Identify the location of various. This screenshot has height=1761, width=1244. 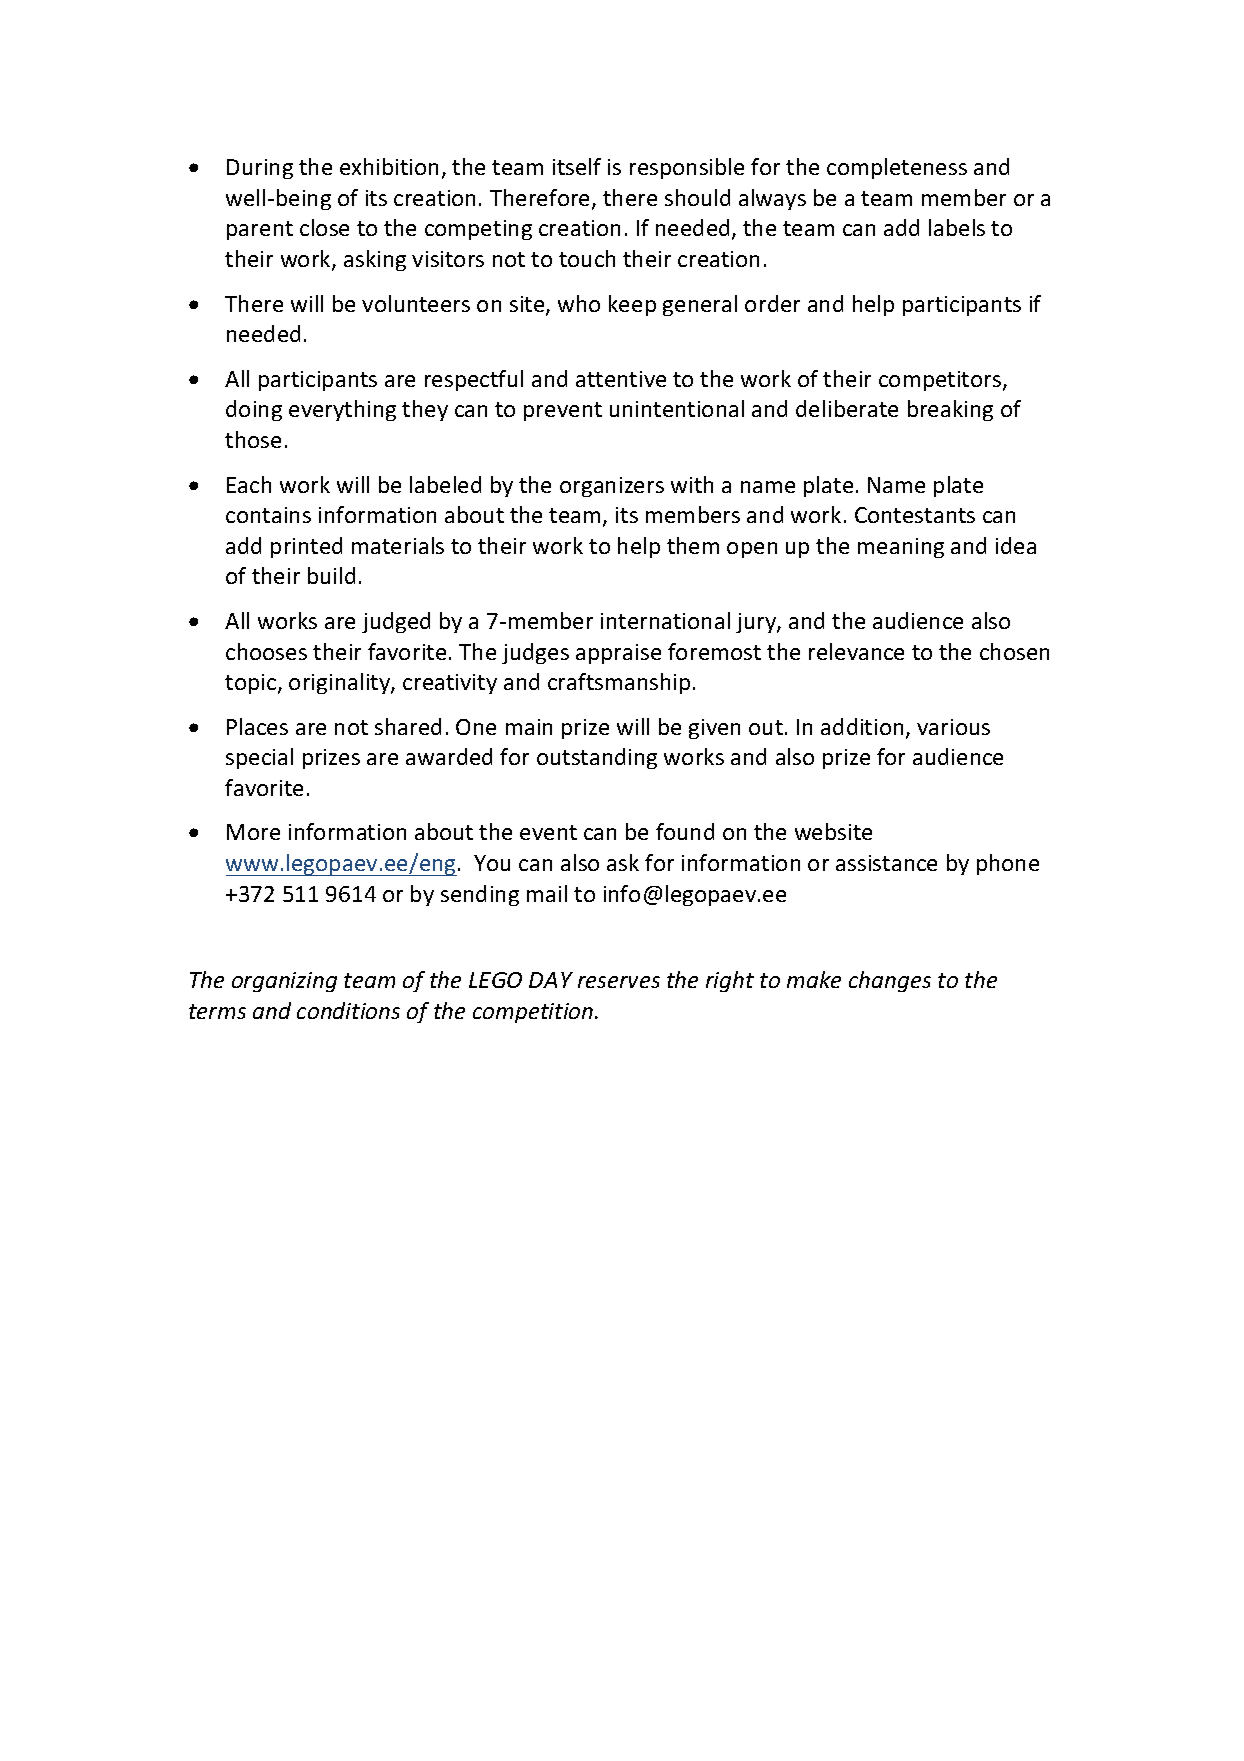
(953, 727).
